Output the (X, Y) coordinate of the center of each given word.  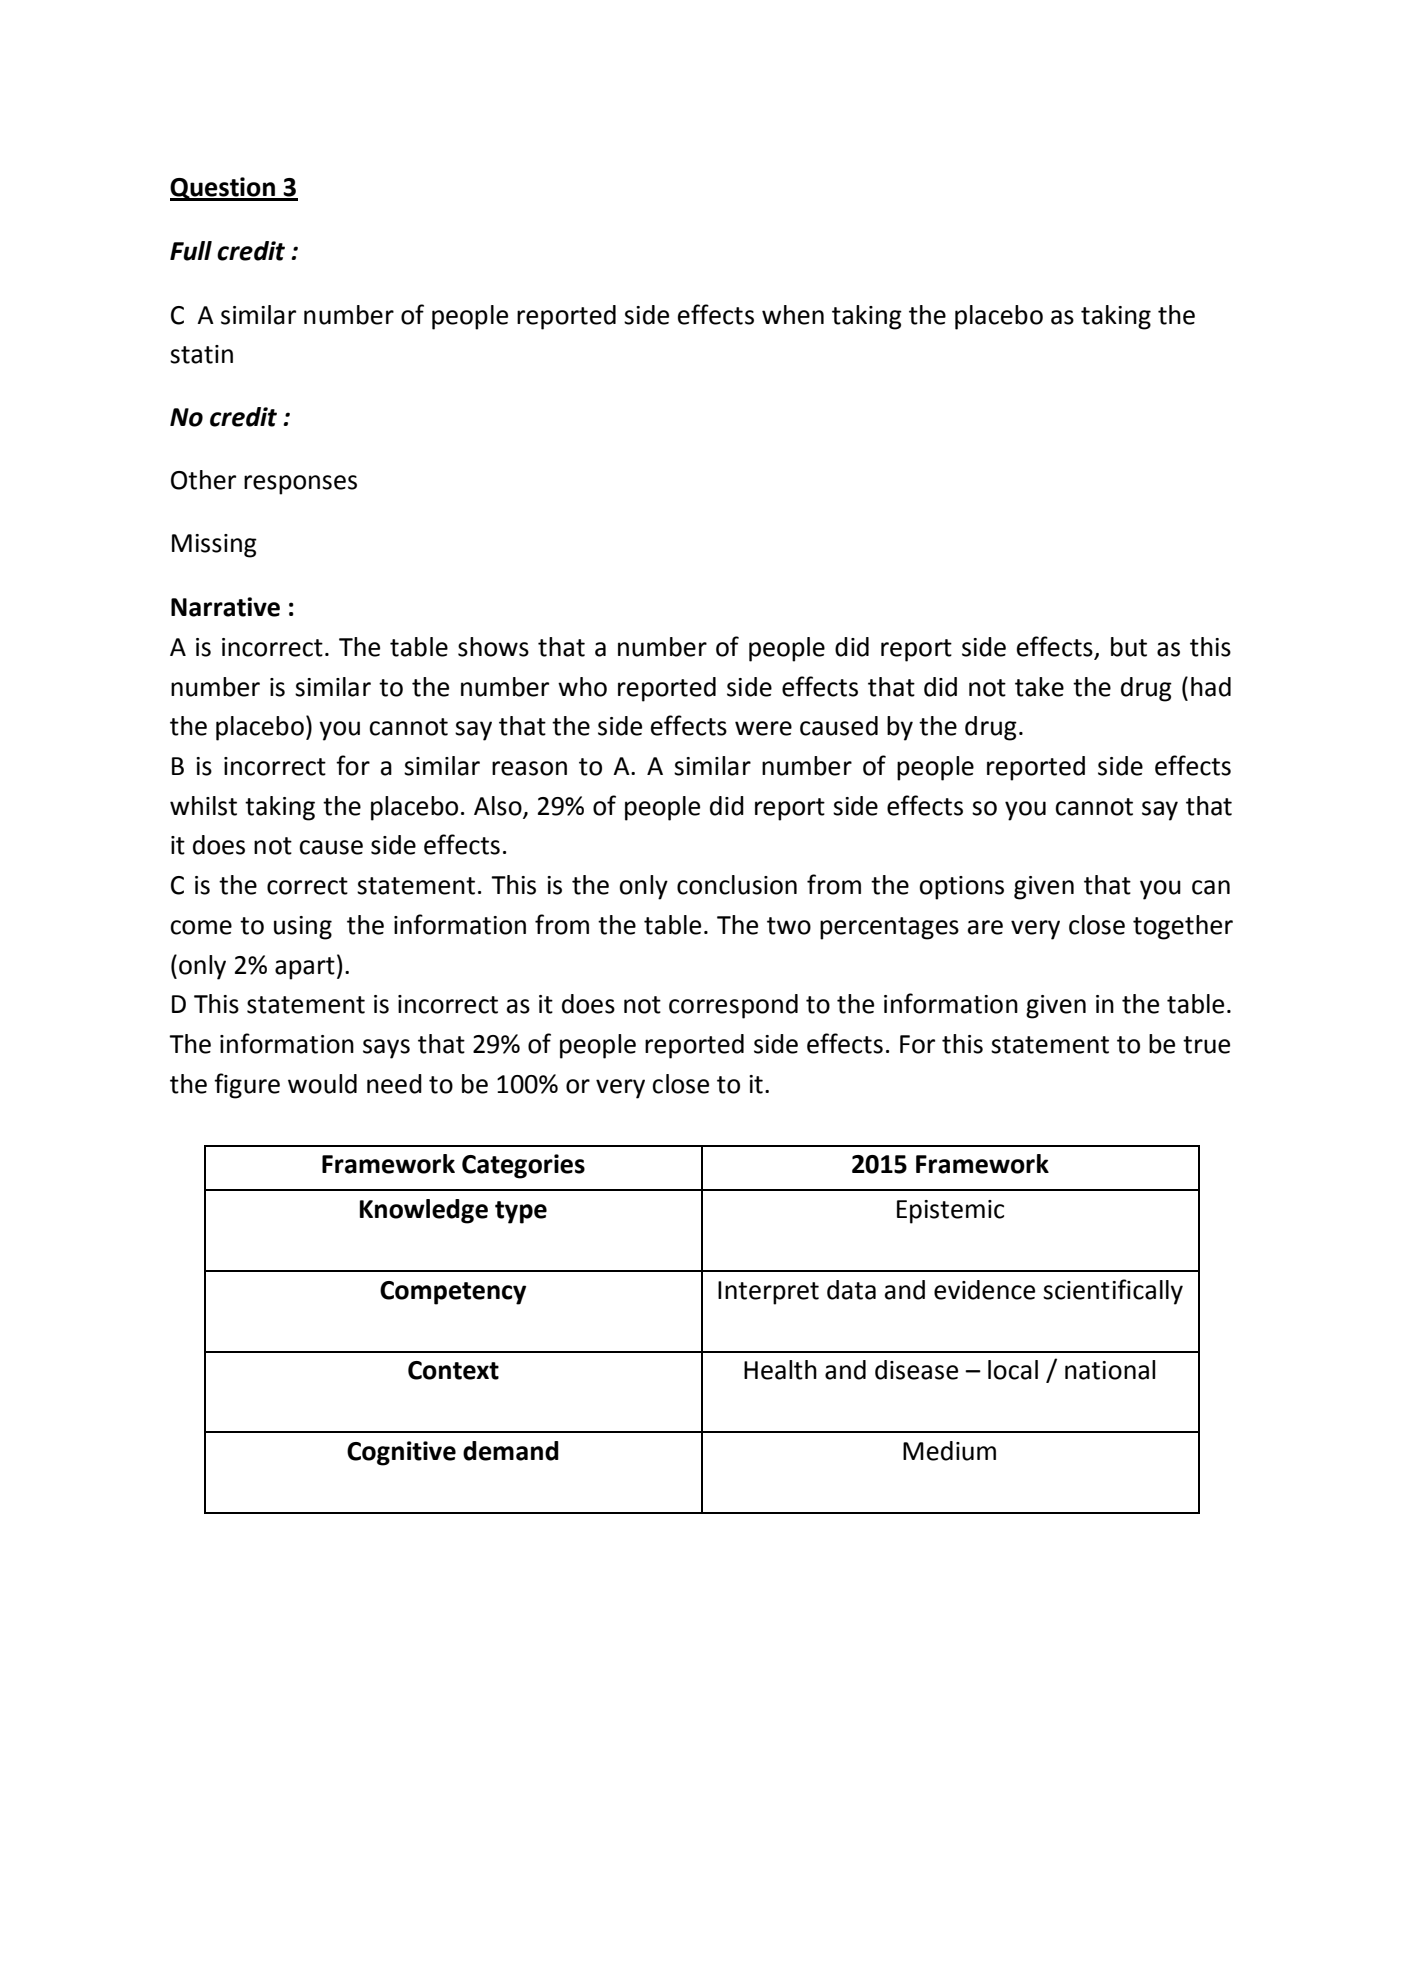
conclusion (737, 885)
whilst (203, 806)
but (1129, 647)
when (793, 315)
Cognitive (401, 1453)
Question (223, 189)
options (961, 888)
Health (780, 1370)
